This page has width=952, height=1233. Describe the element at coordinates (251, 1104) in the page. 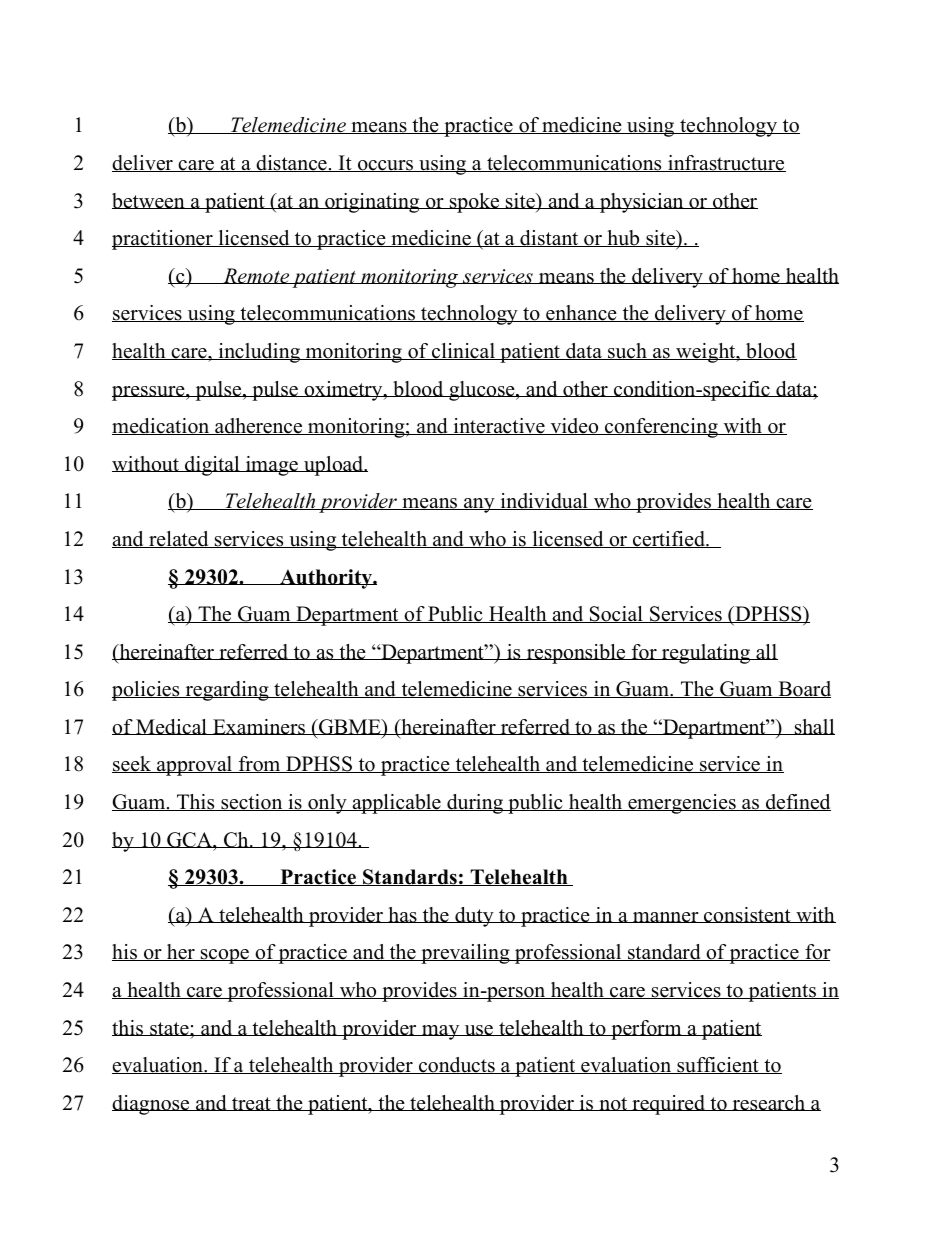

I see `treat` at that location.
